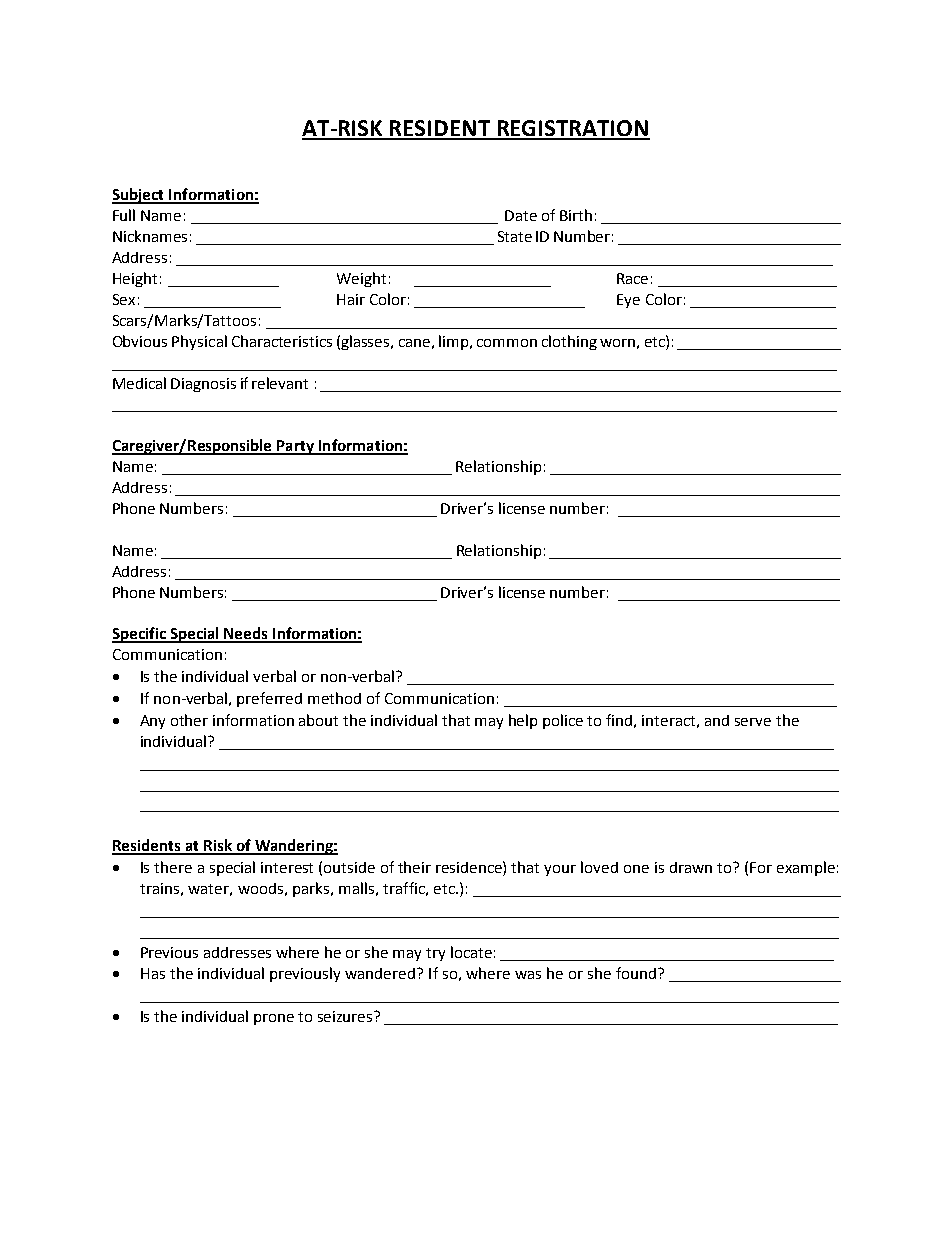  Describe the element at coordinates (453, 342) in the page. I see `limp` at that location.
